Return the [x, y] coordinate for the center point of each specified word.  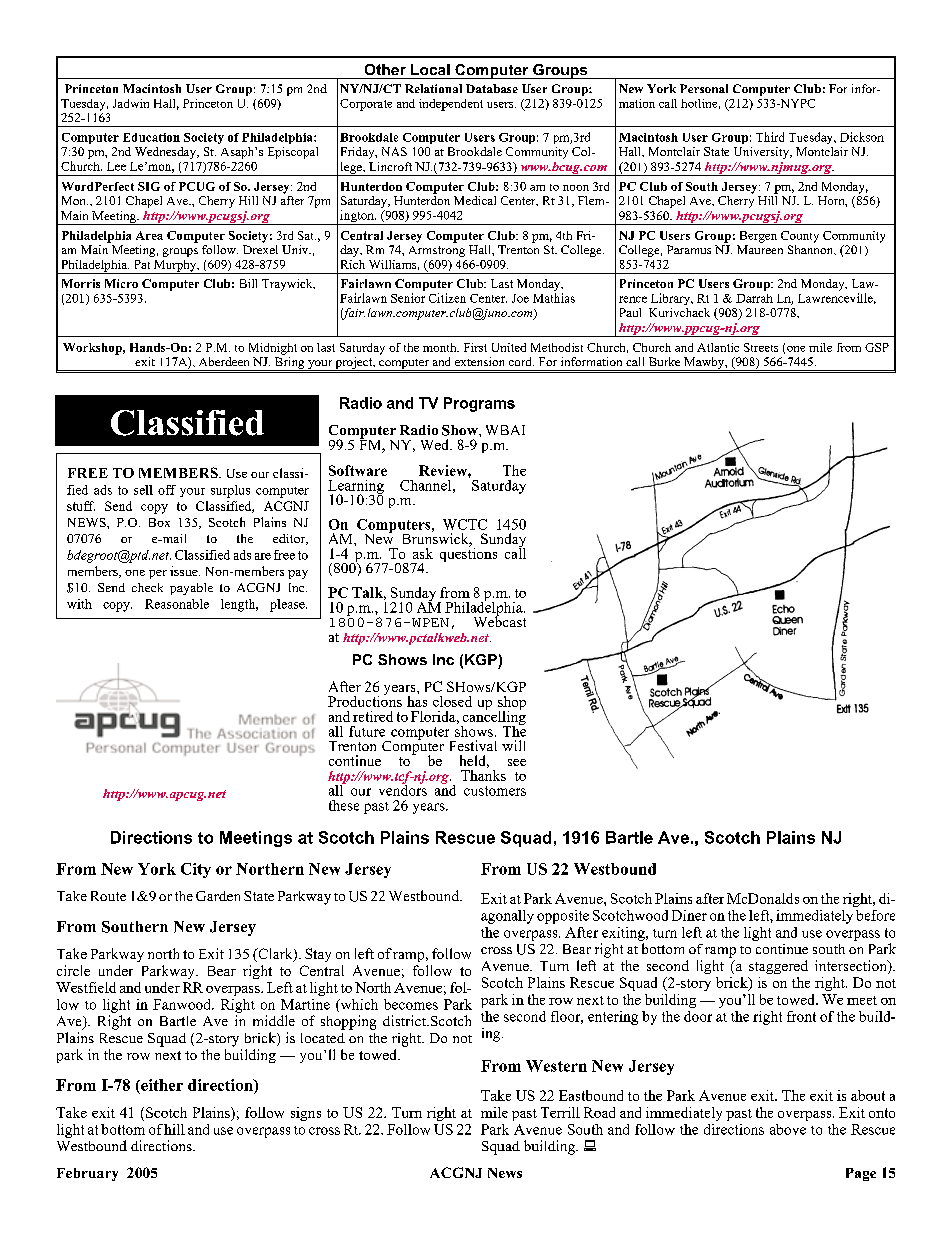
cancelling [493, 717]
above [788, 1129]
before [875, 915]
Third [770, 137]
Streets [761, 347]
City [196, 870]
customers [495, 791]
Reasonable [177, 604]
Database [492, 88]
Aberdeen [224, 361]
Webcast [500, 620]
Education [151, 137]
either [161, 1086]
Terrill [560, 1112]
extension [479, 361]
